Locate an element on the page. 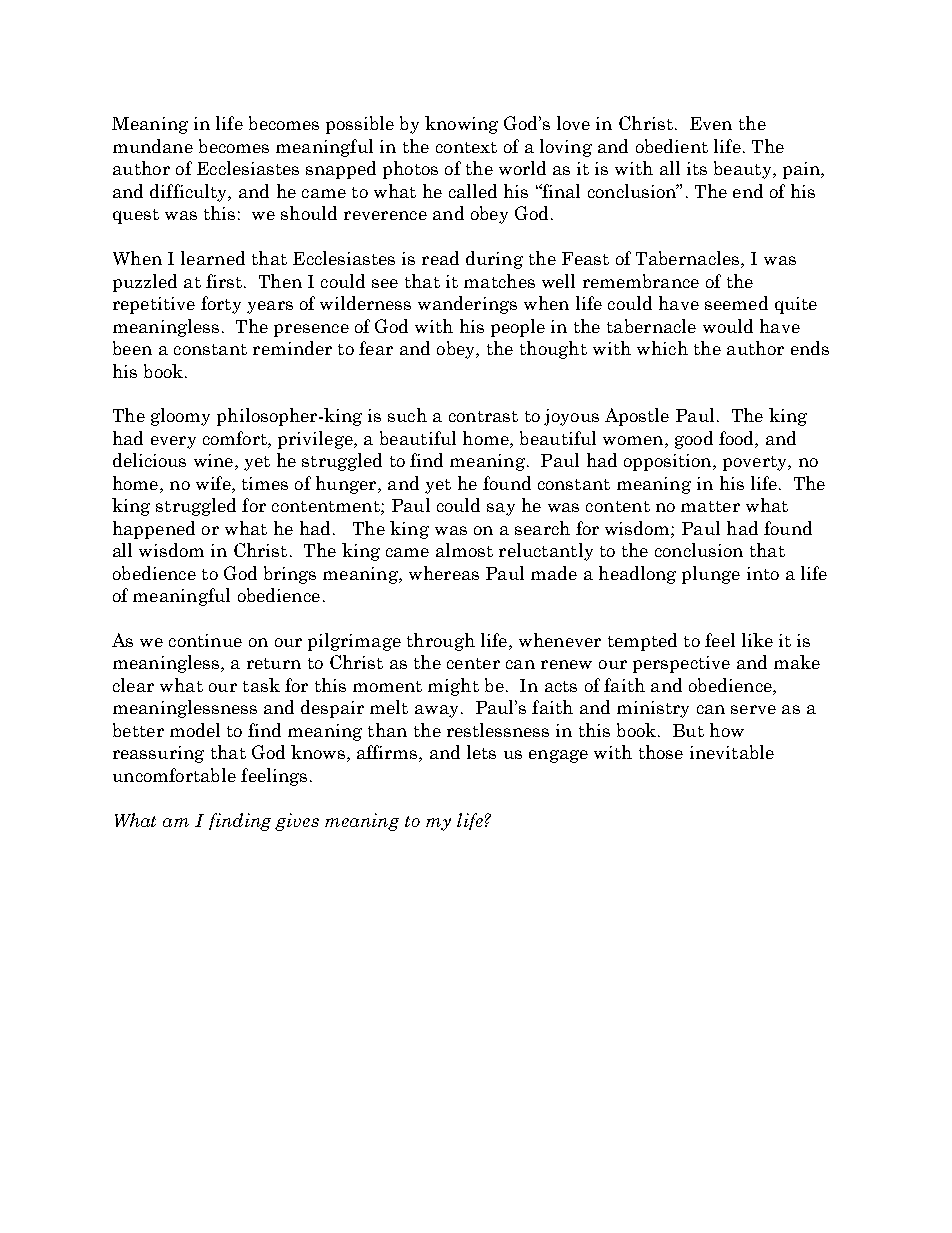 The width and height of the document is (952, 1233). through is located at coordinates (441, 642).
